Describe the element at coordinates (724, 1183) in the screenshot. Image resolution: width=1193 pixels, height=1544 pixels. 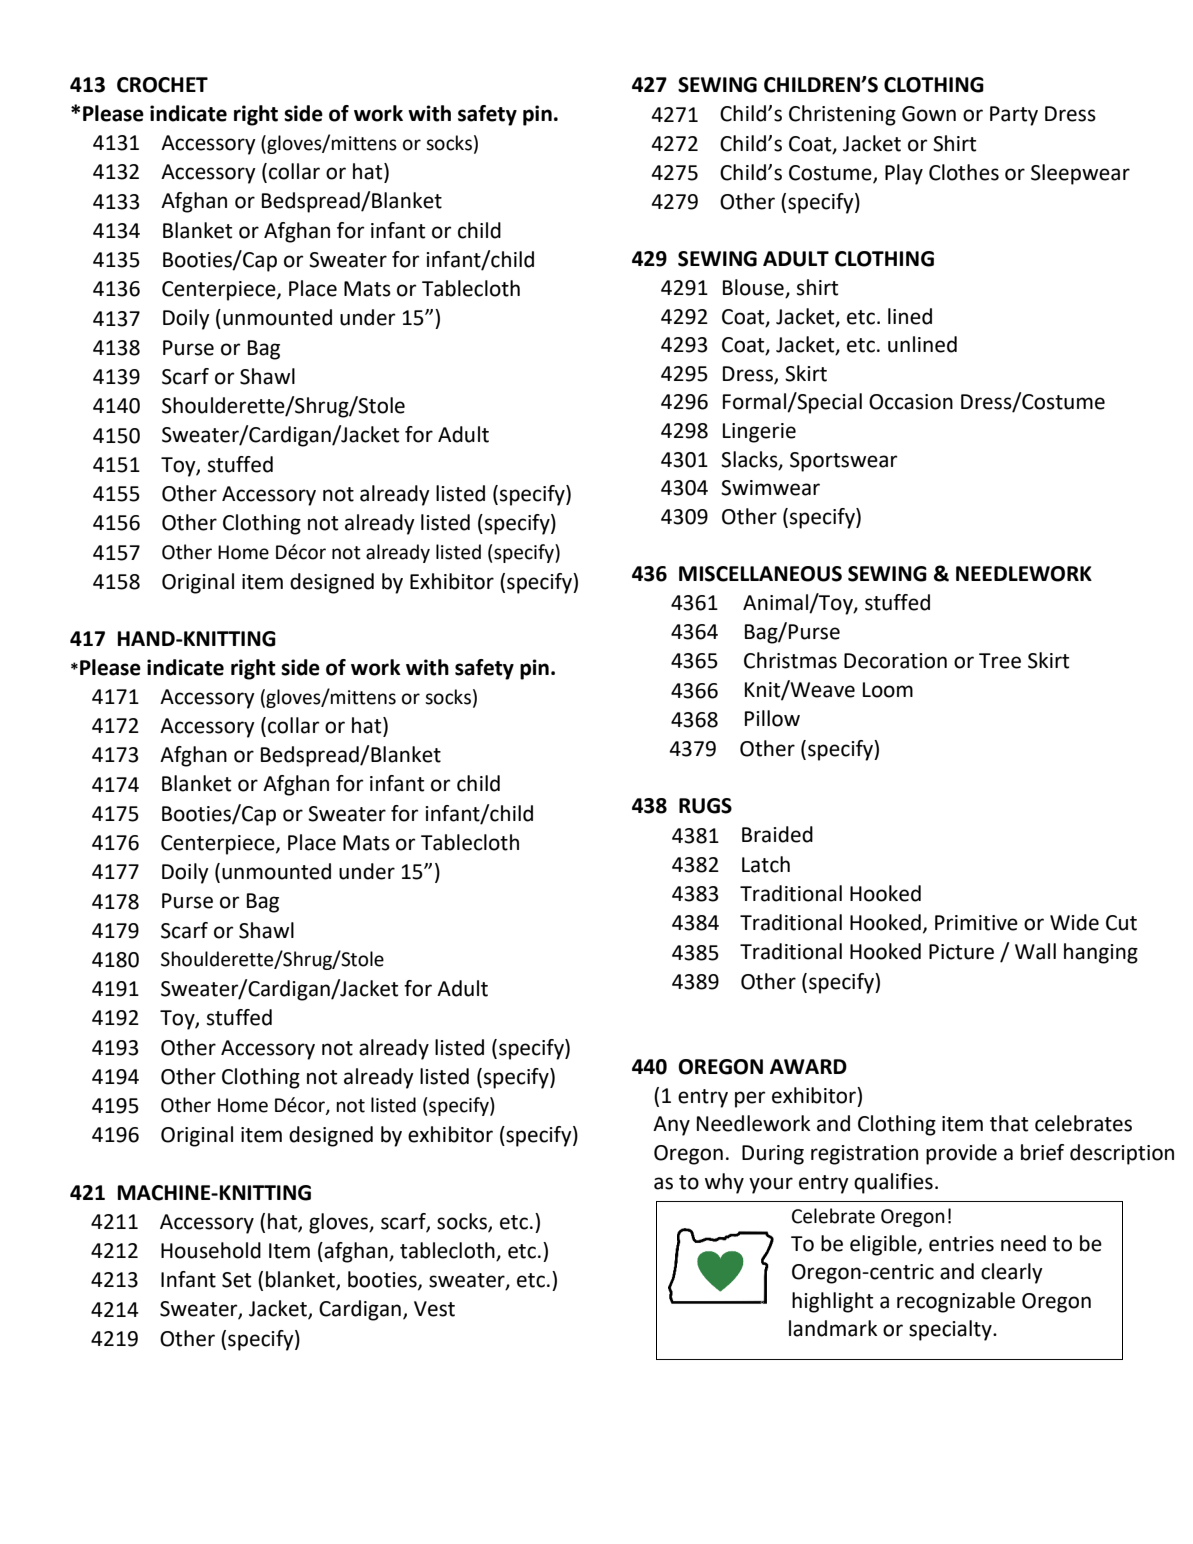
I see `why` at that location.
